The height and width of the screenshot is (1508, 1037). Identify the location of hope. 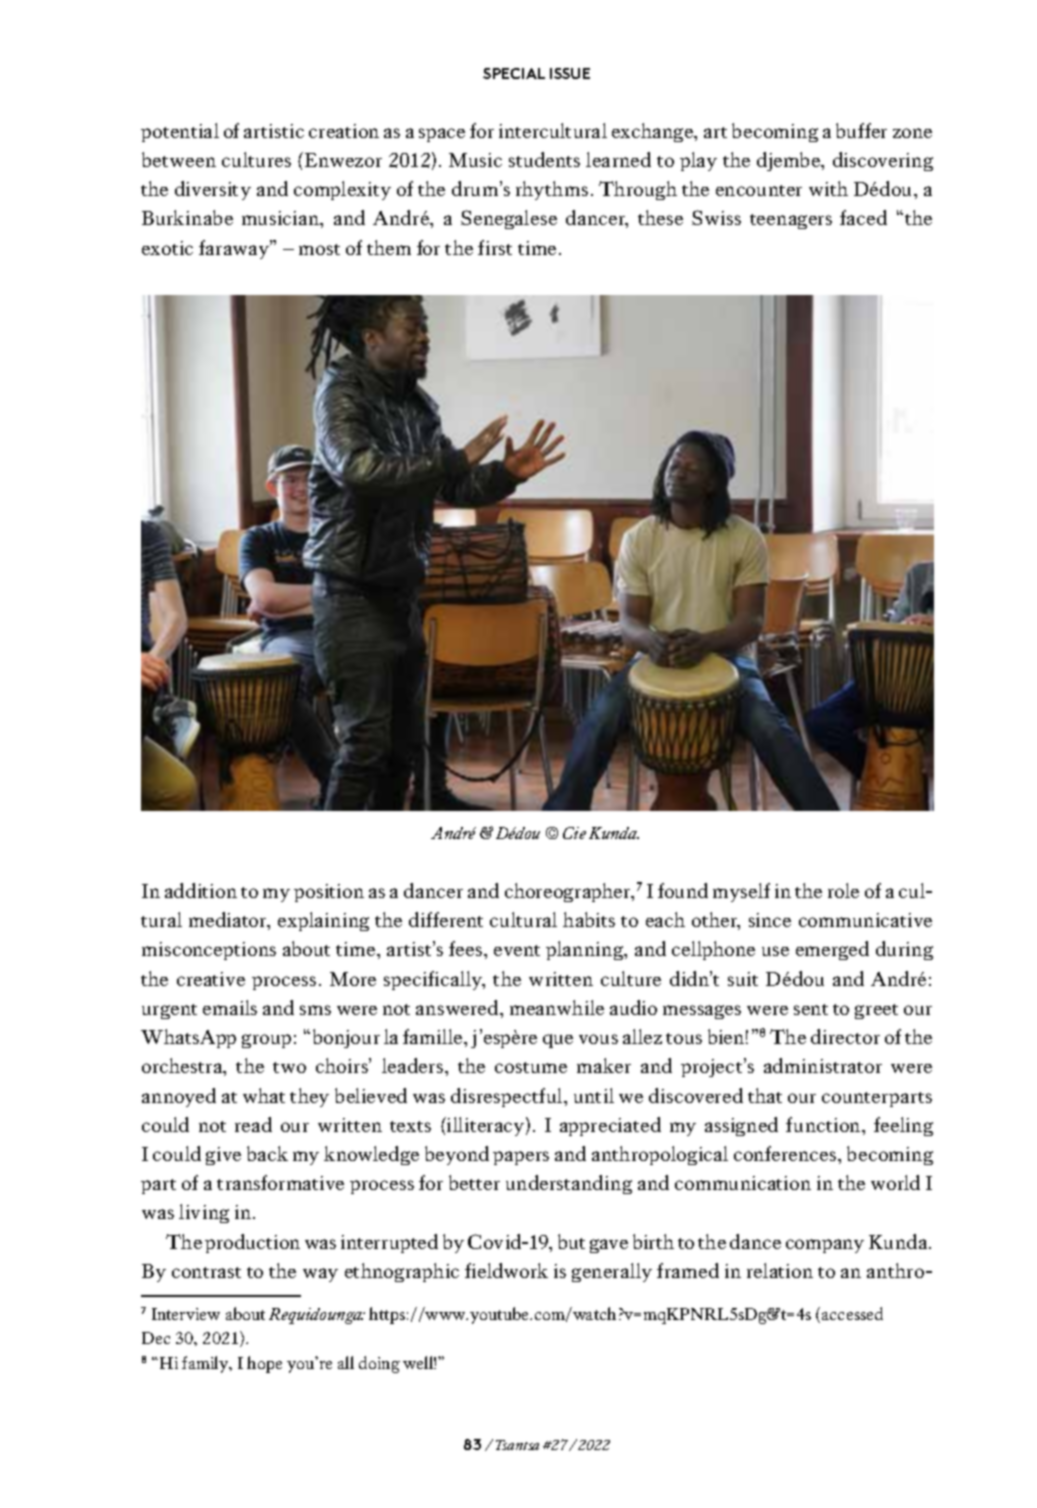
(264, 1364).
